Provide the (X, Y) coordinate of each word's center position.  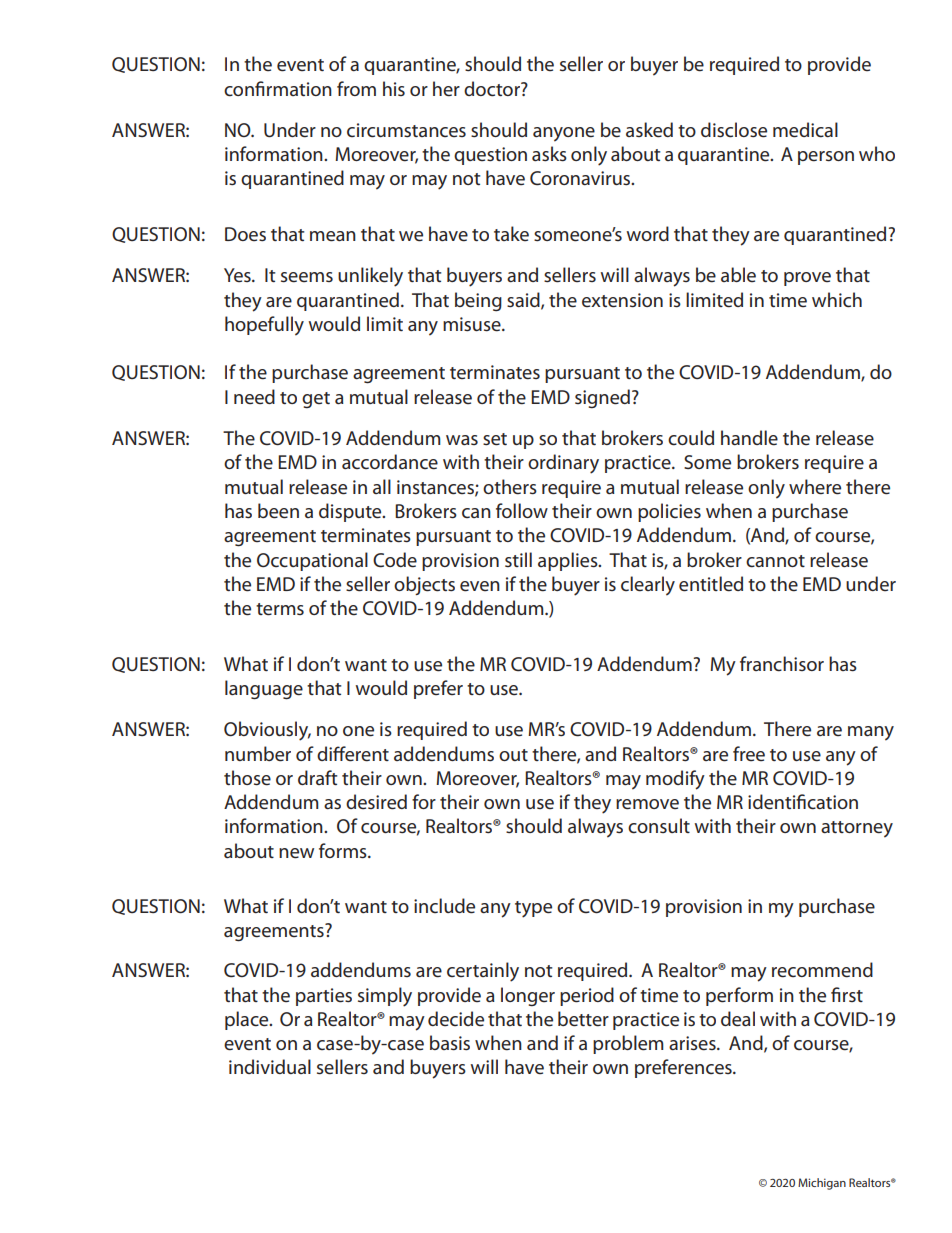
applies (569, 561)
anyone (564, 134)
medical (805, 130)
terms (280, 609)
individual (270, 1066)
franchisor (782, 664)
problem (628, 1044)
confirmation (278, 89)
